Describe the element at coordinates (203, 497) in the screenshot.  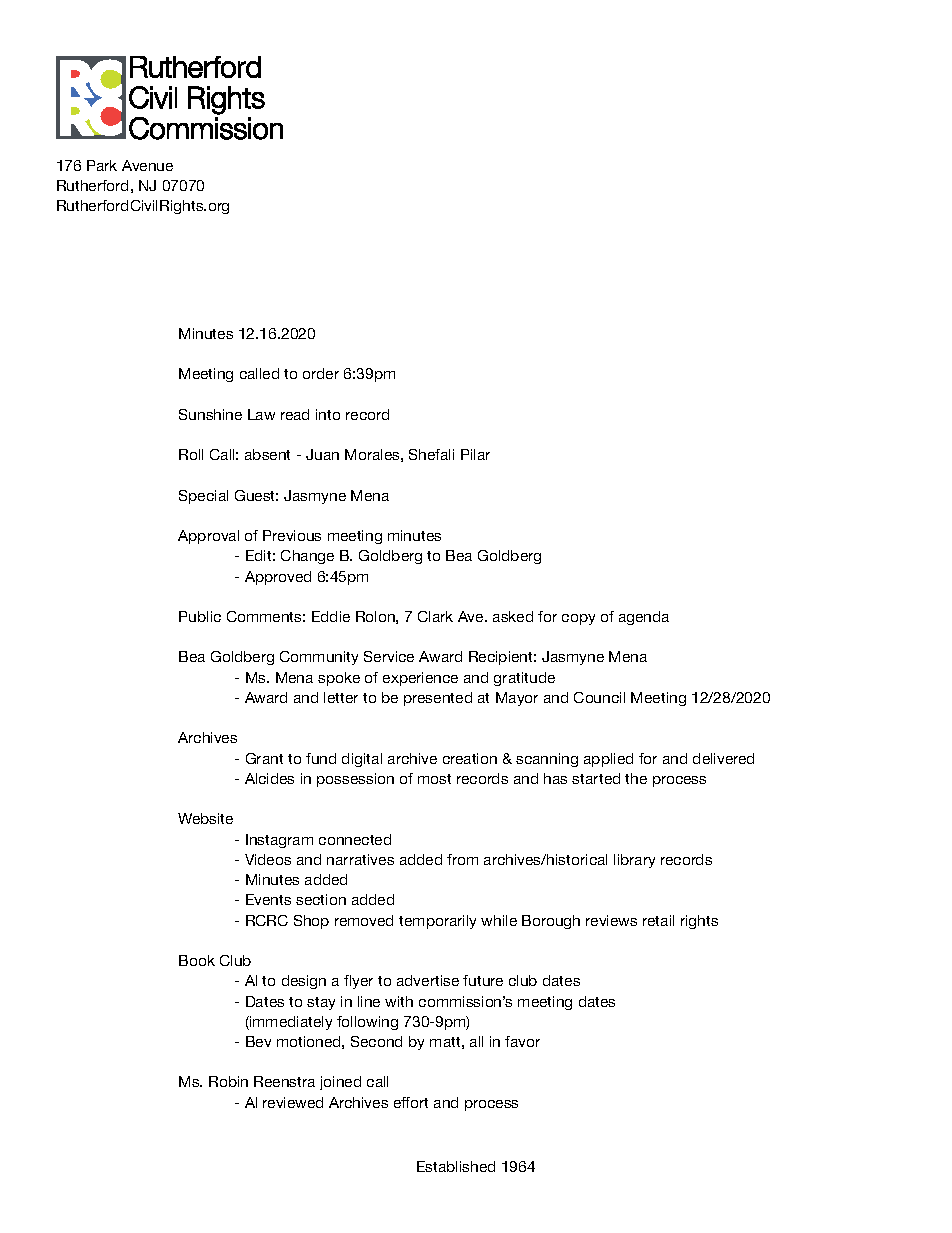
I see `Special` at that location.
